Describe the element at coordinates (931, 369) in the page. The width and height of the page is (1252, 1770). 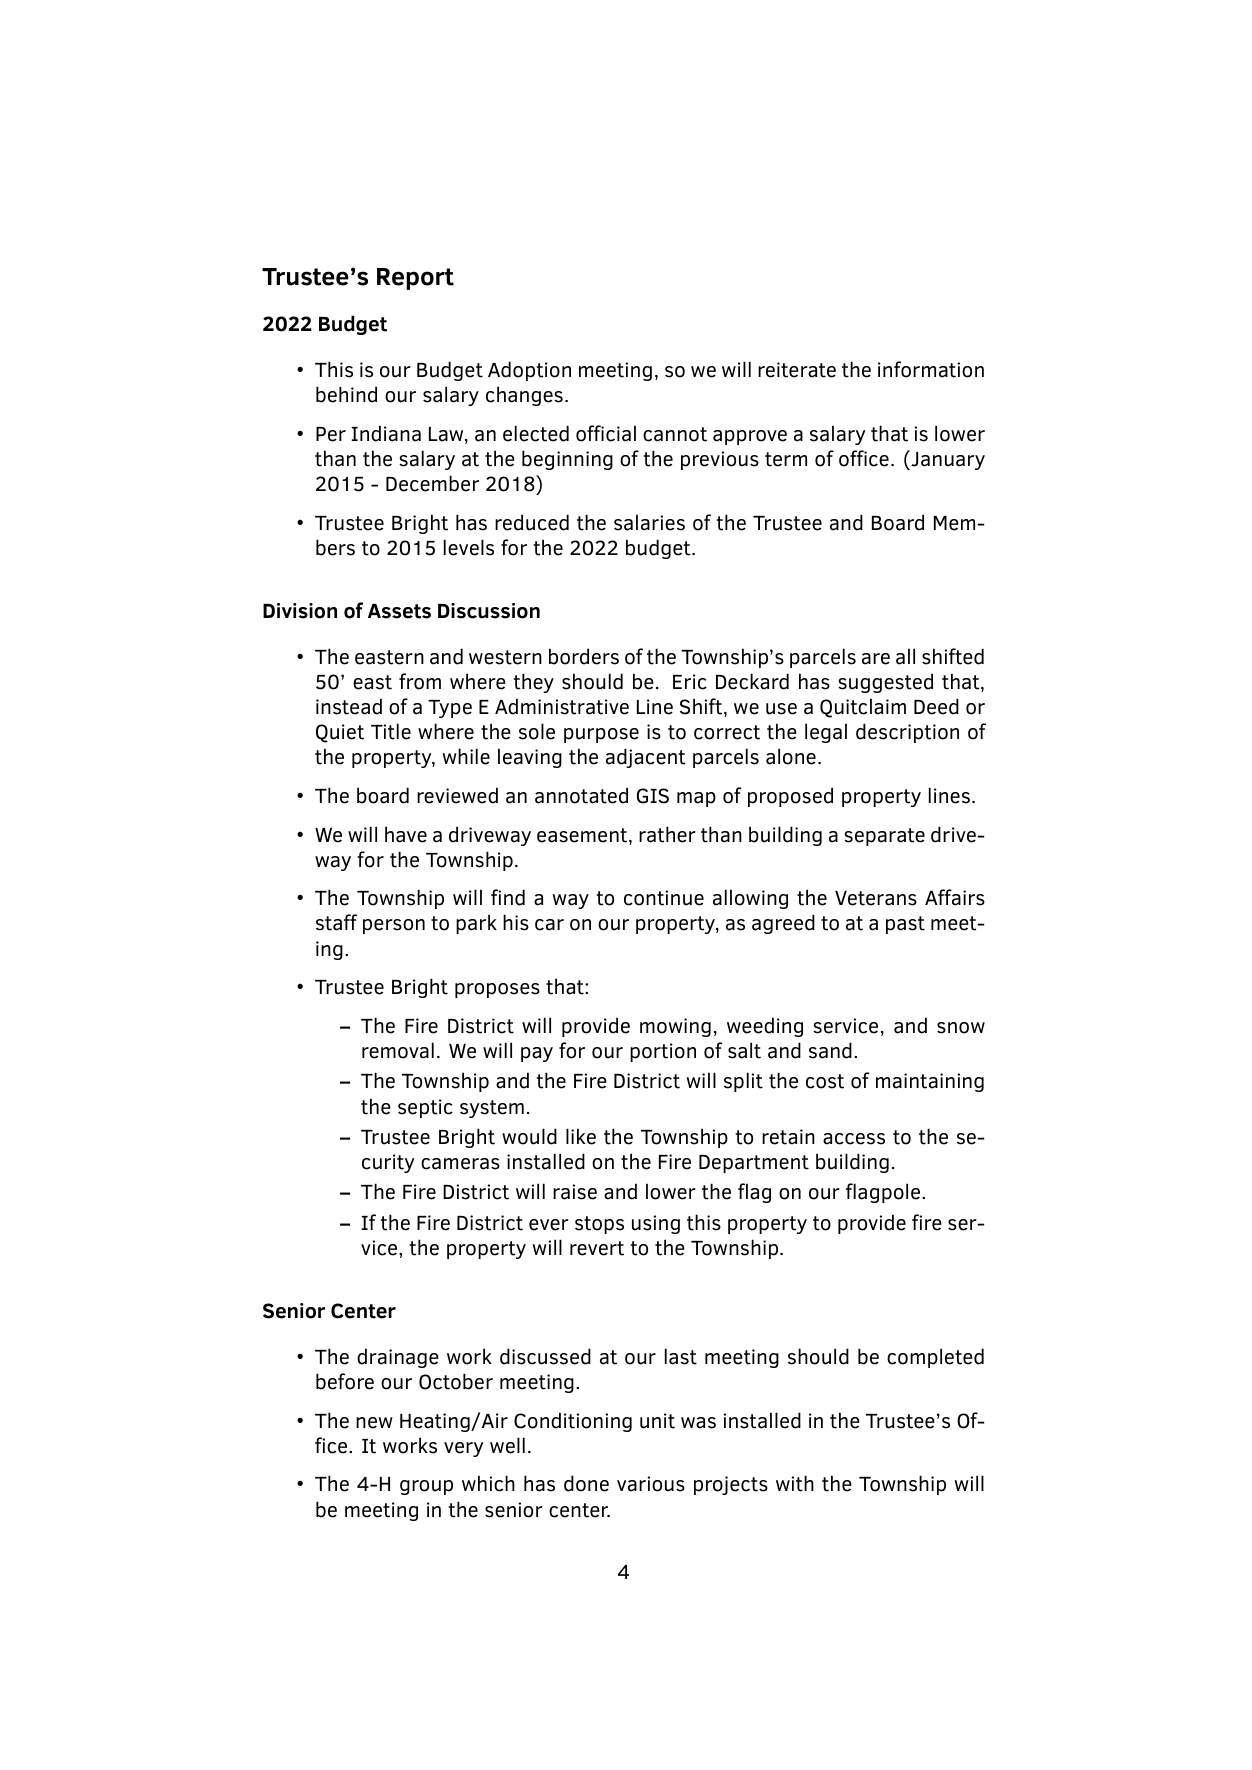
I see `information` at that location.
